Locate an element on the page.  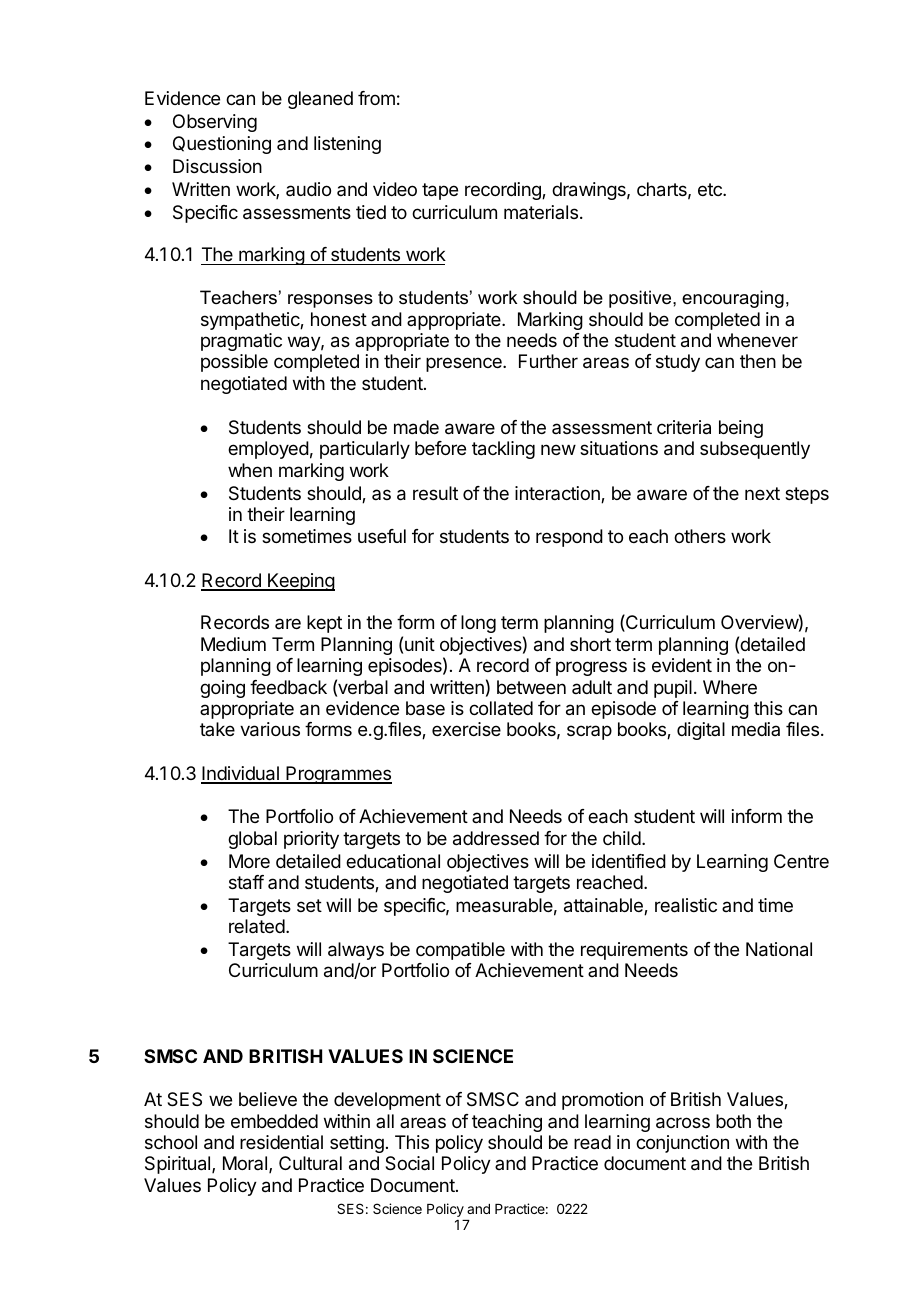
embedded is located at coordinates (274, 1121).
